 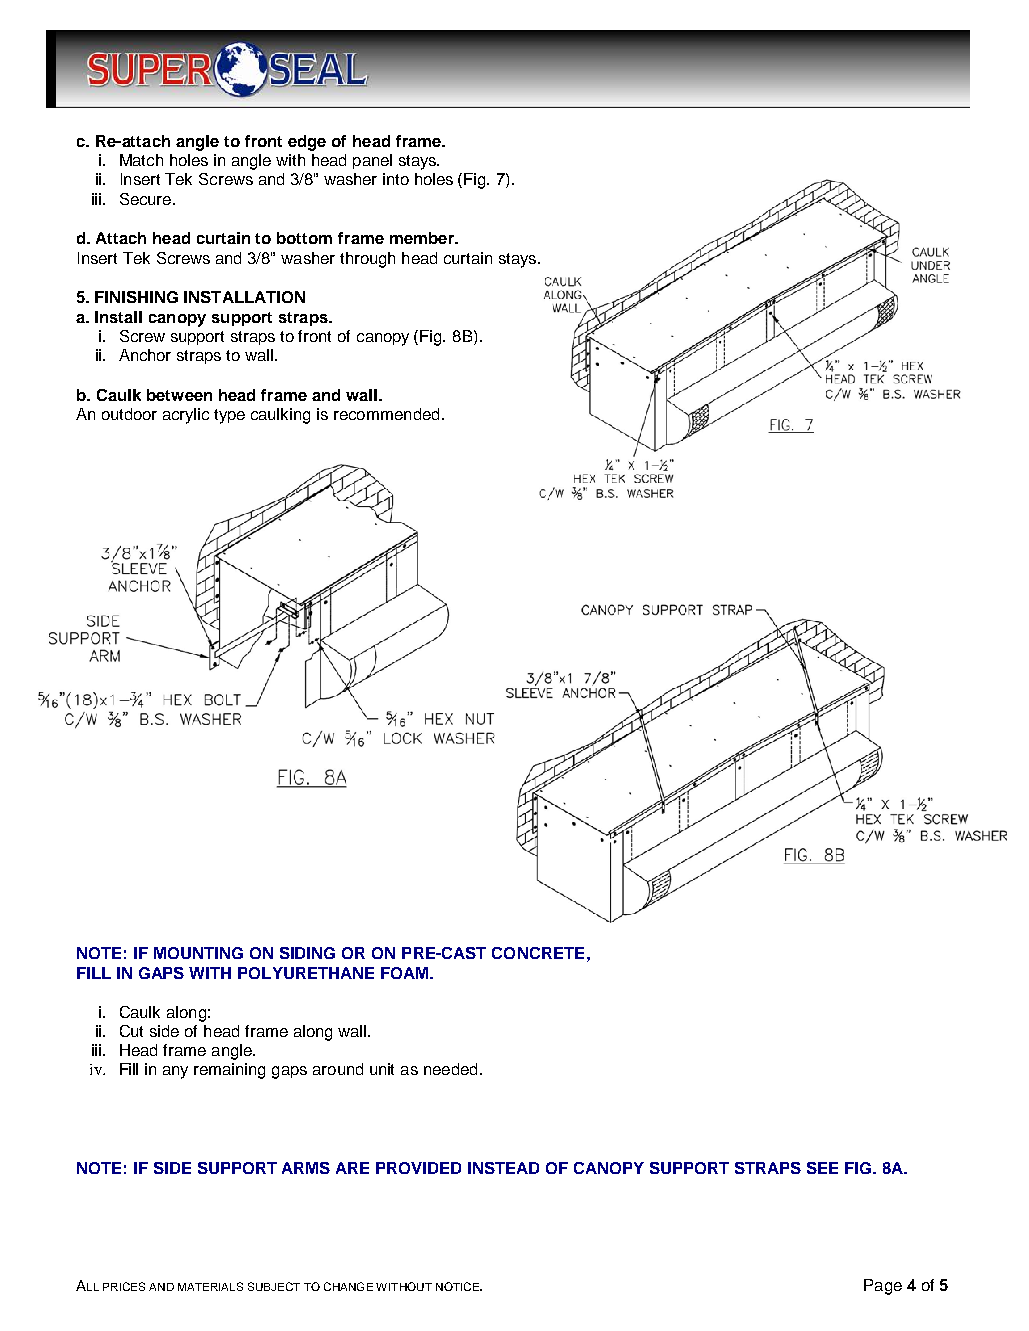 What do you see at coordinates (198, 953) in the screenshot?
I see `MOUNTING` at bounding box center [198, 953].
